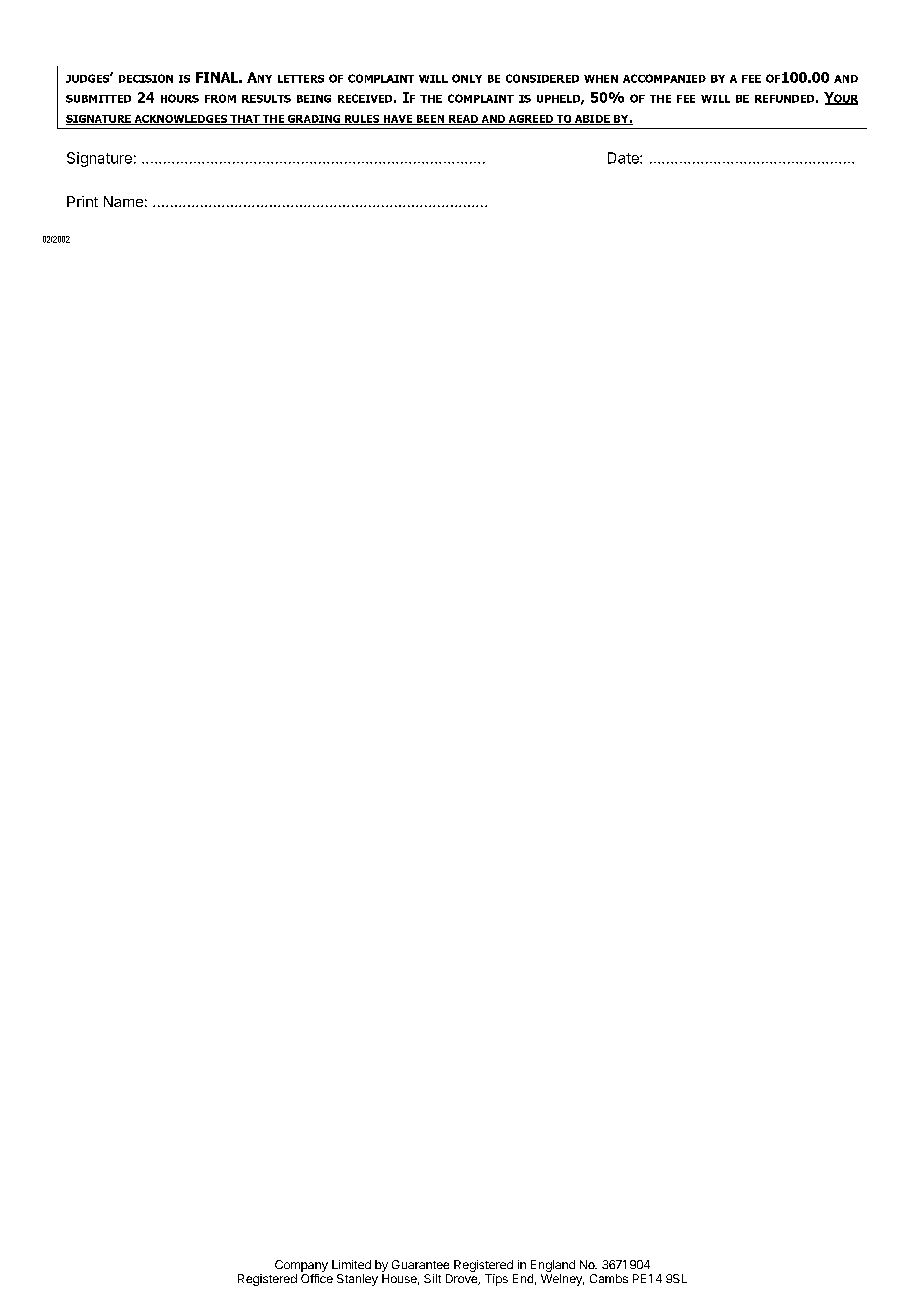  I want to click on Company, so click(301, 1266).
